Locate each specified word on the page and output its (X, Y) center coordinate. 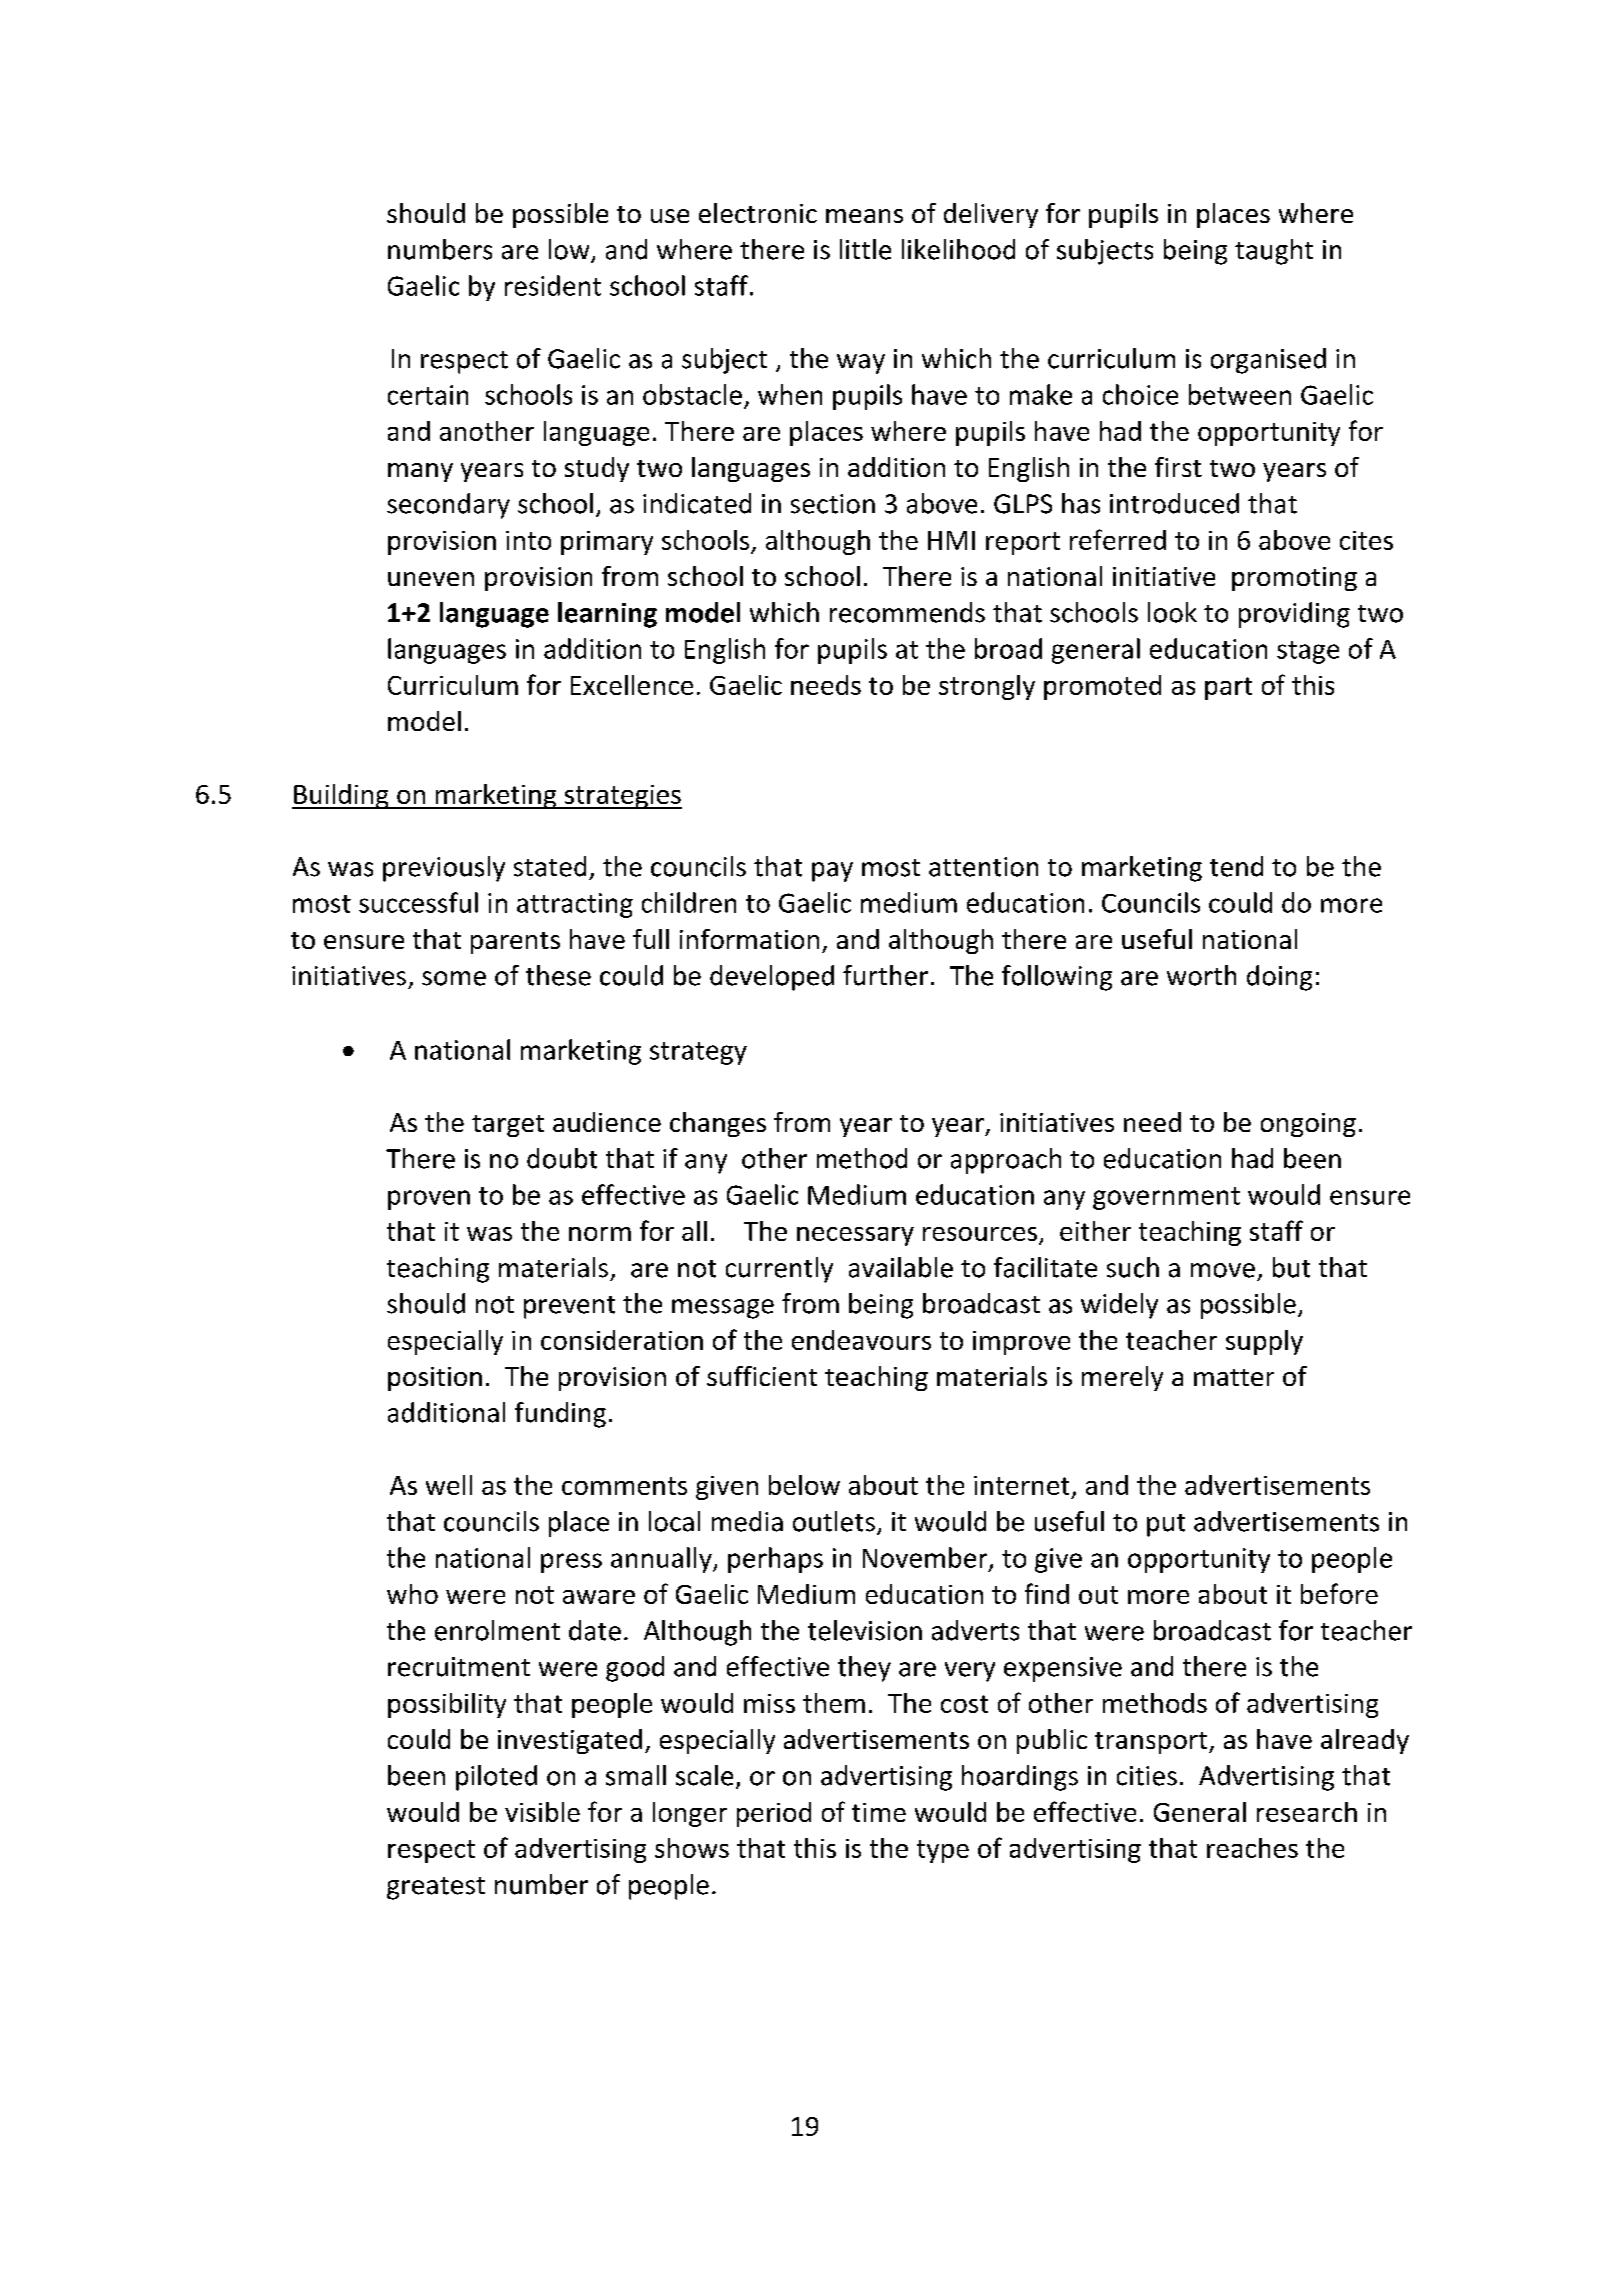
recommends (907, 612)
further (885, 975)
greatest (436, 1888)
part (1228, 688)
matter (1234, 1377)
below (804, 1485)
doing (1279, 978)
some (454, 978)
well (449, 1485)
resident (553, 285)
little (865, 249)
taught (1274, 252)
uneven (431, 579)
